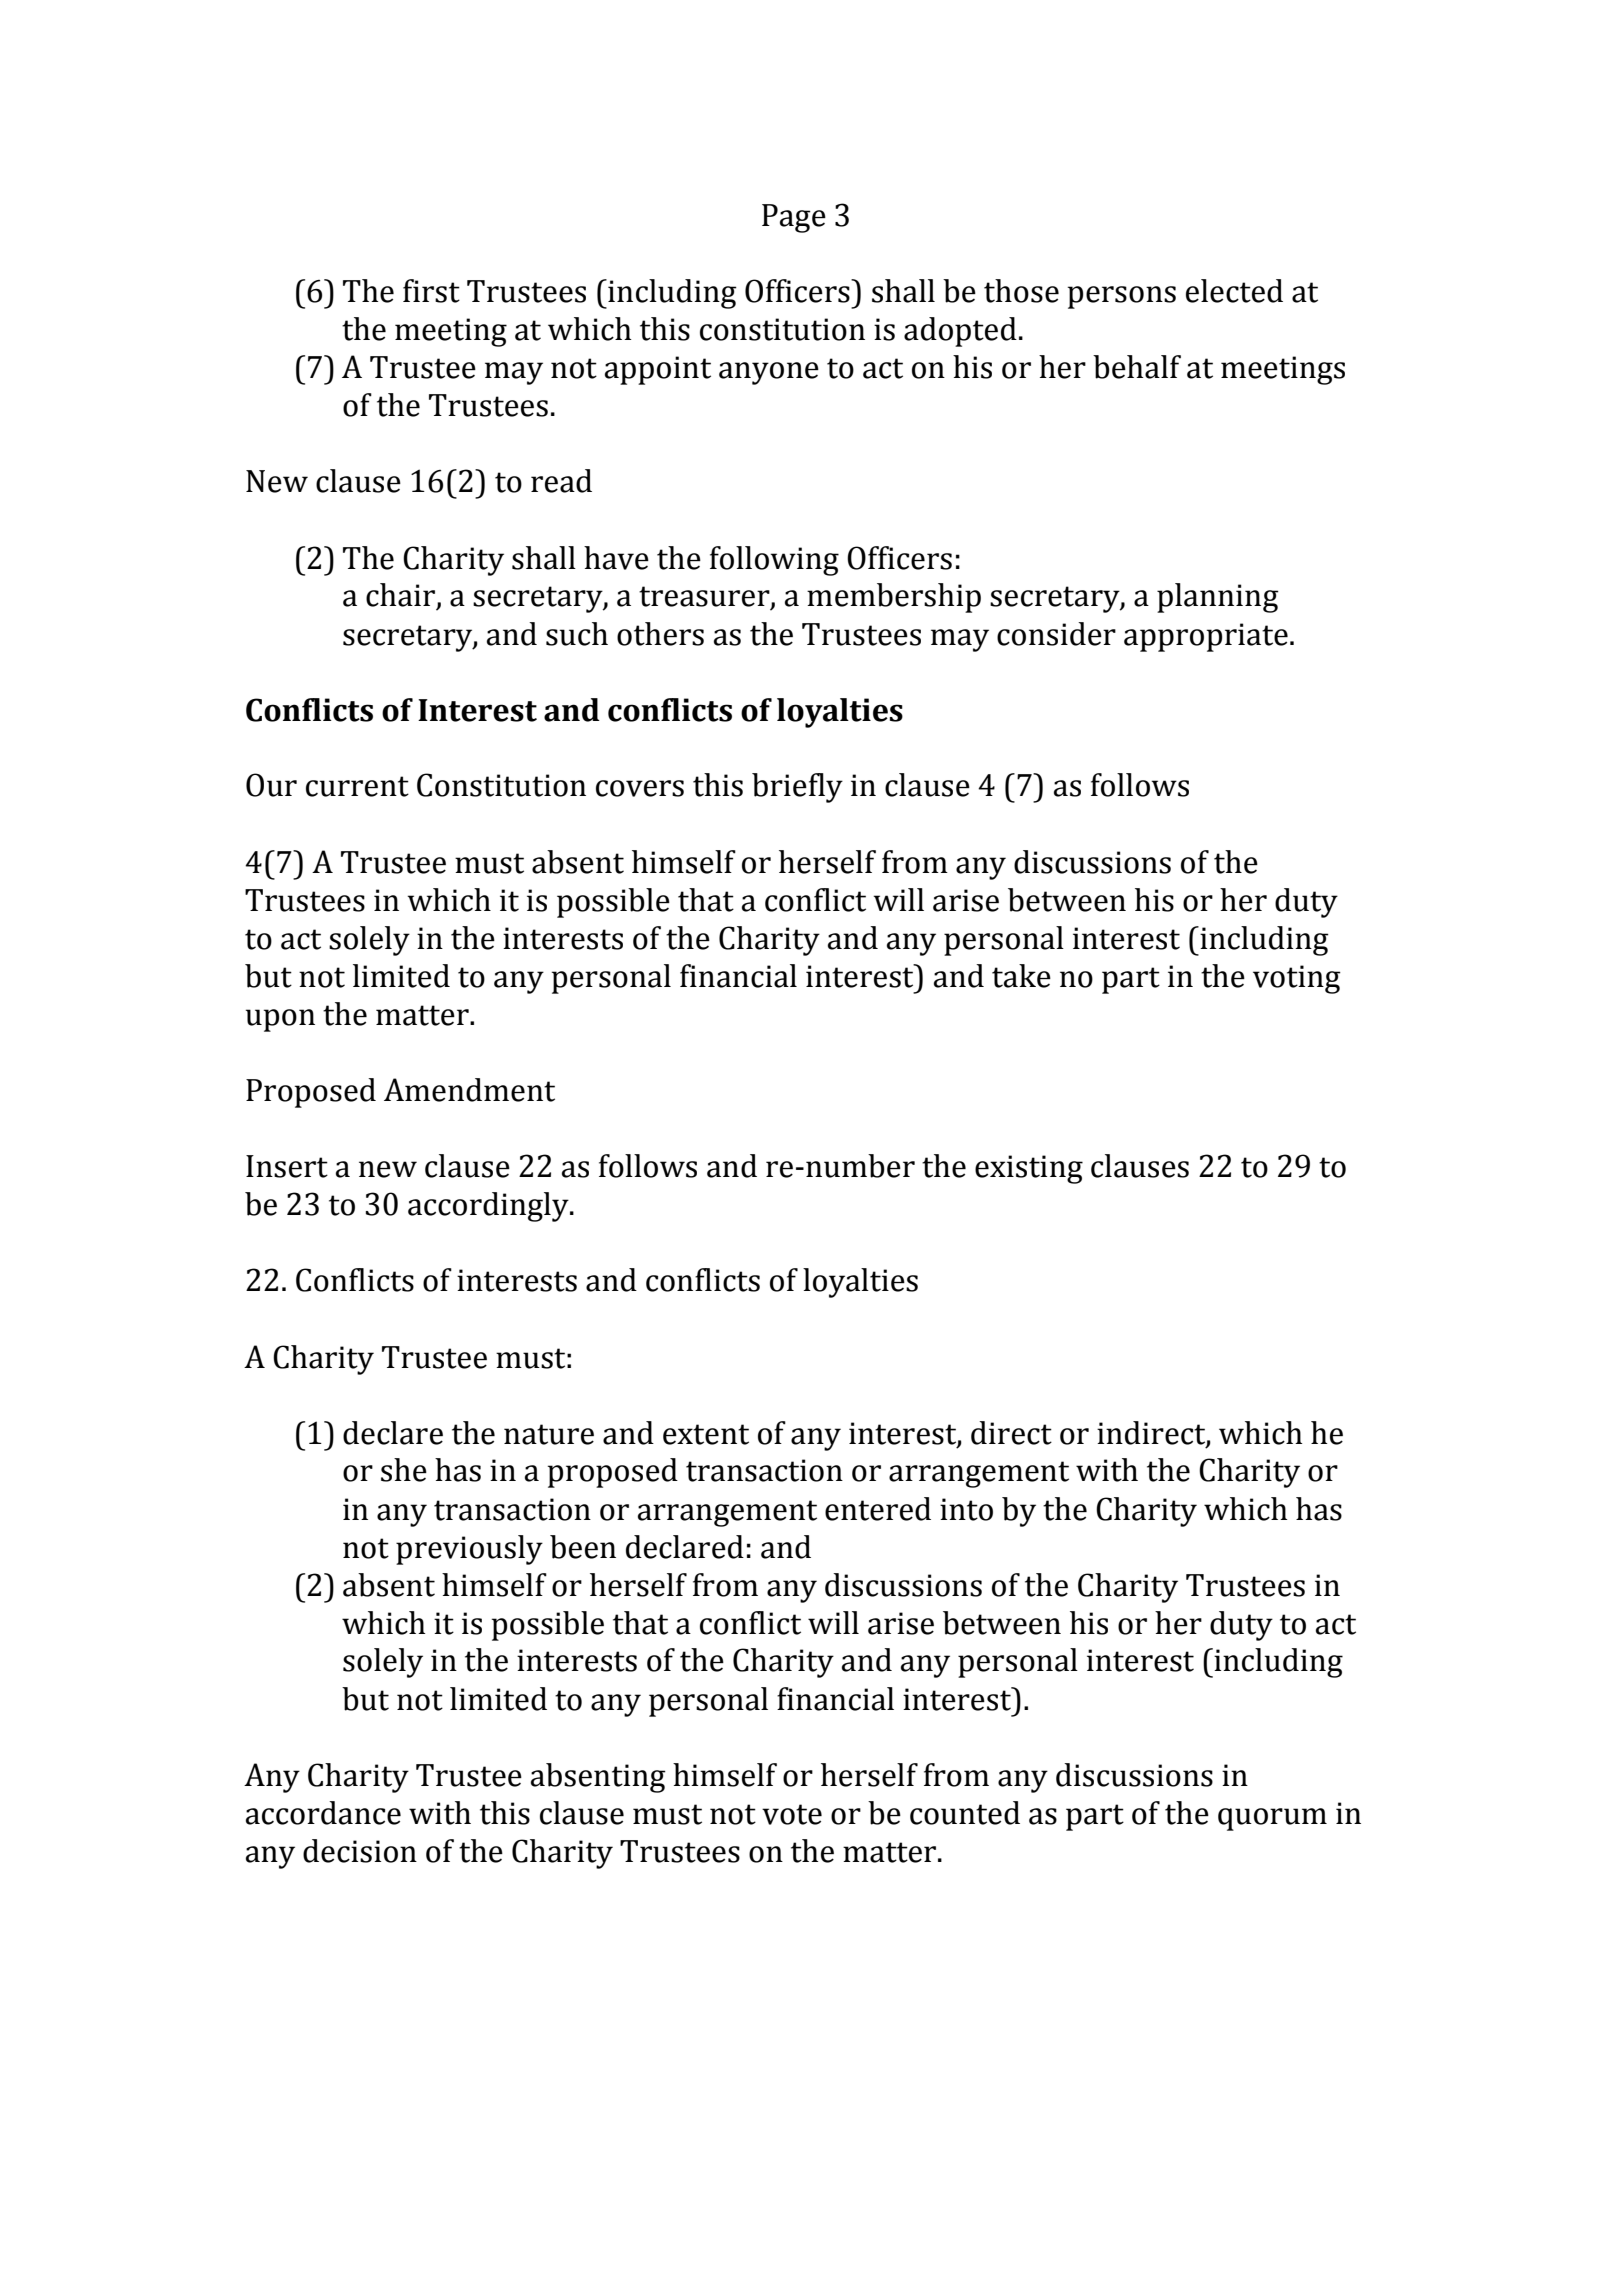  Describe the element at coordinates (794, 218) in the document. I see `Page` at that location.
